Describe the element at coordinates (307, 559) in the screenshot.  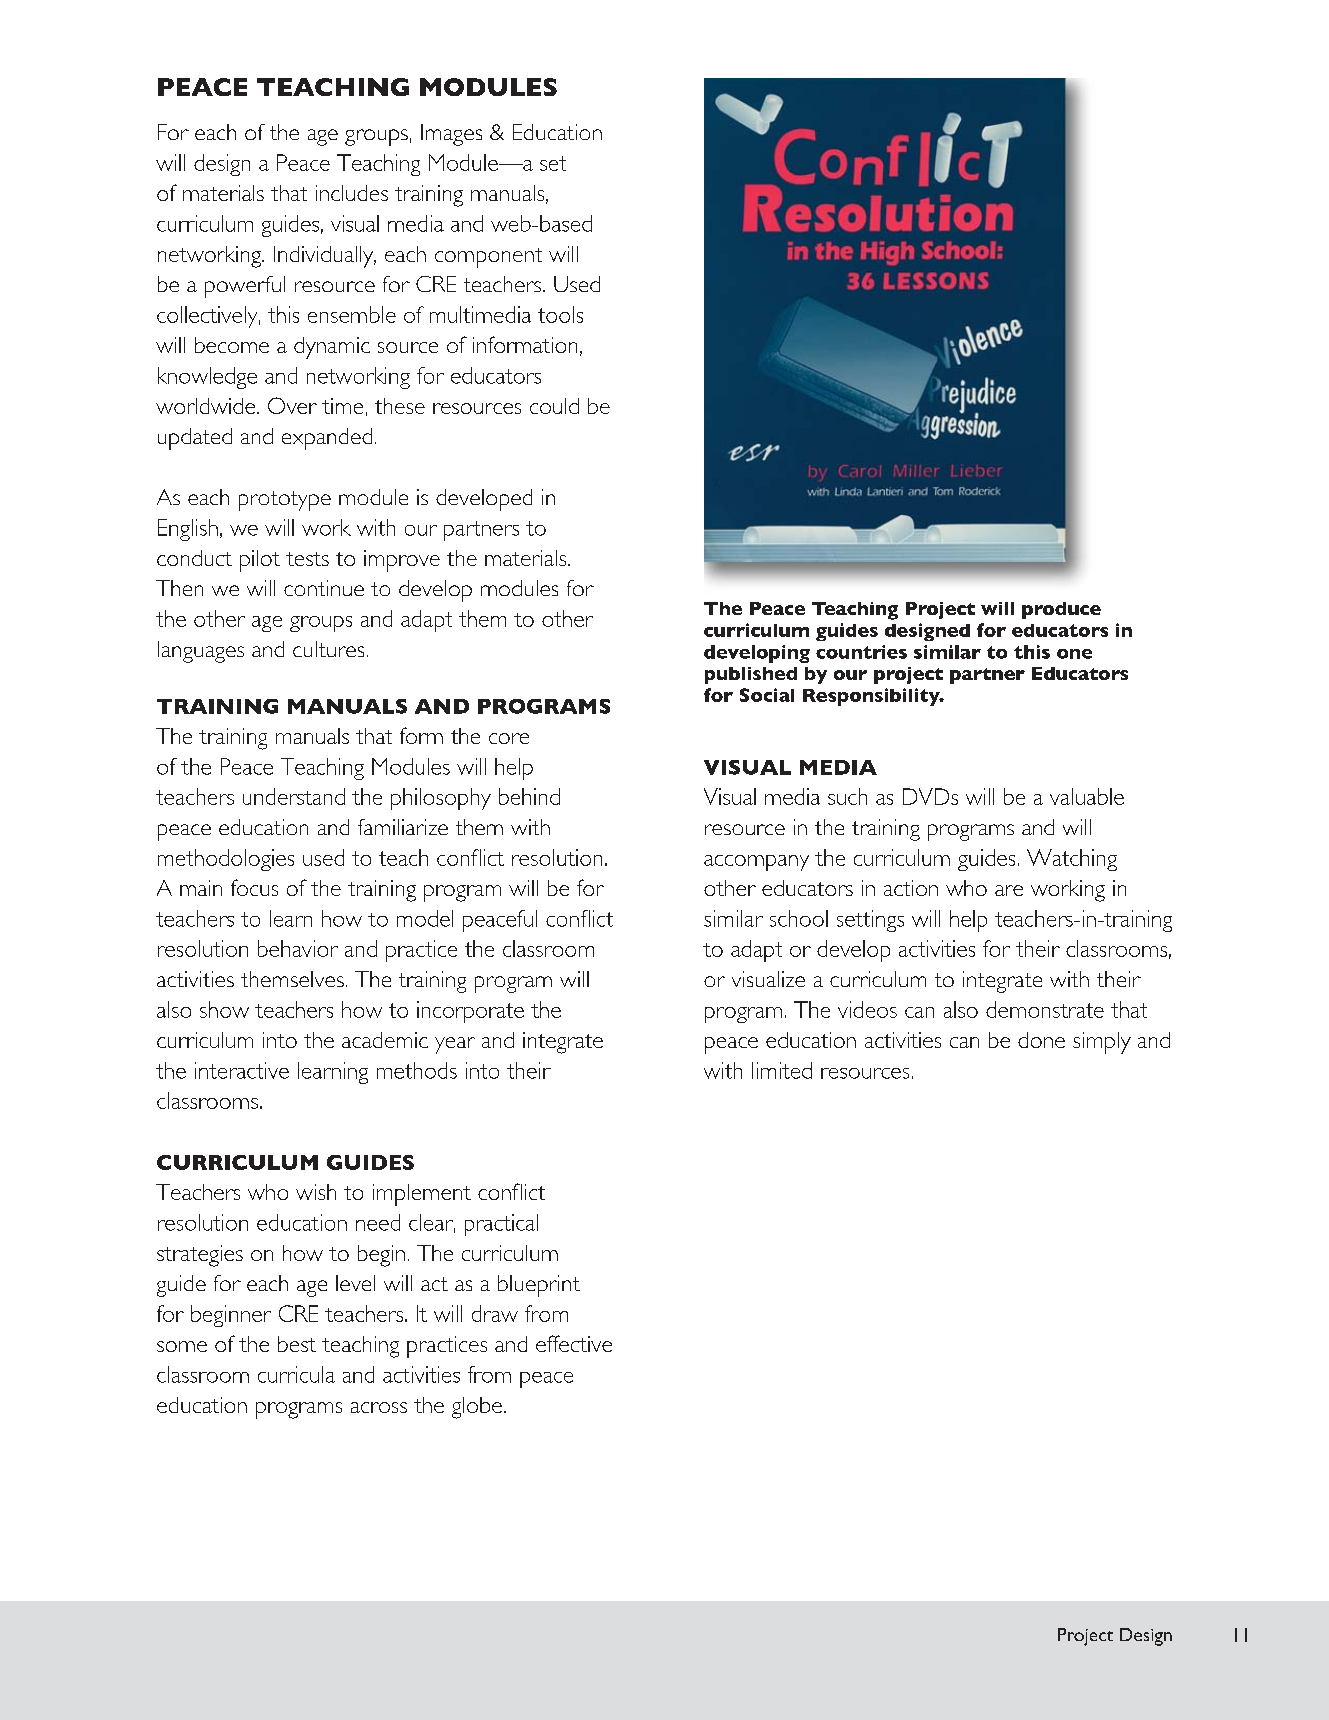
I see `tests` at that location.
